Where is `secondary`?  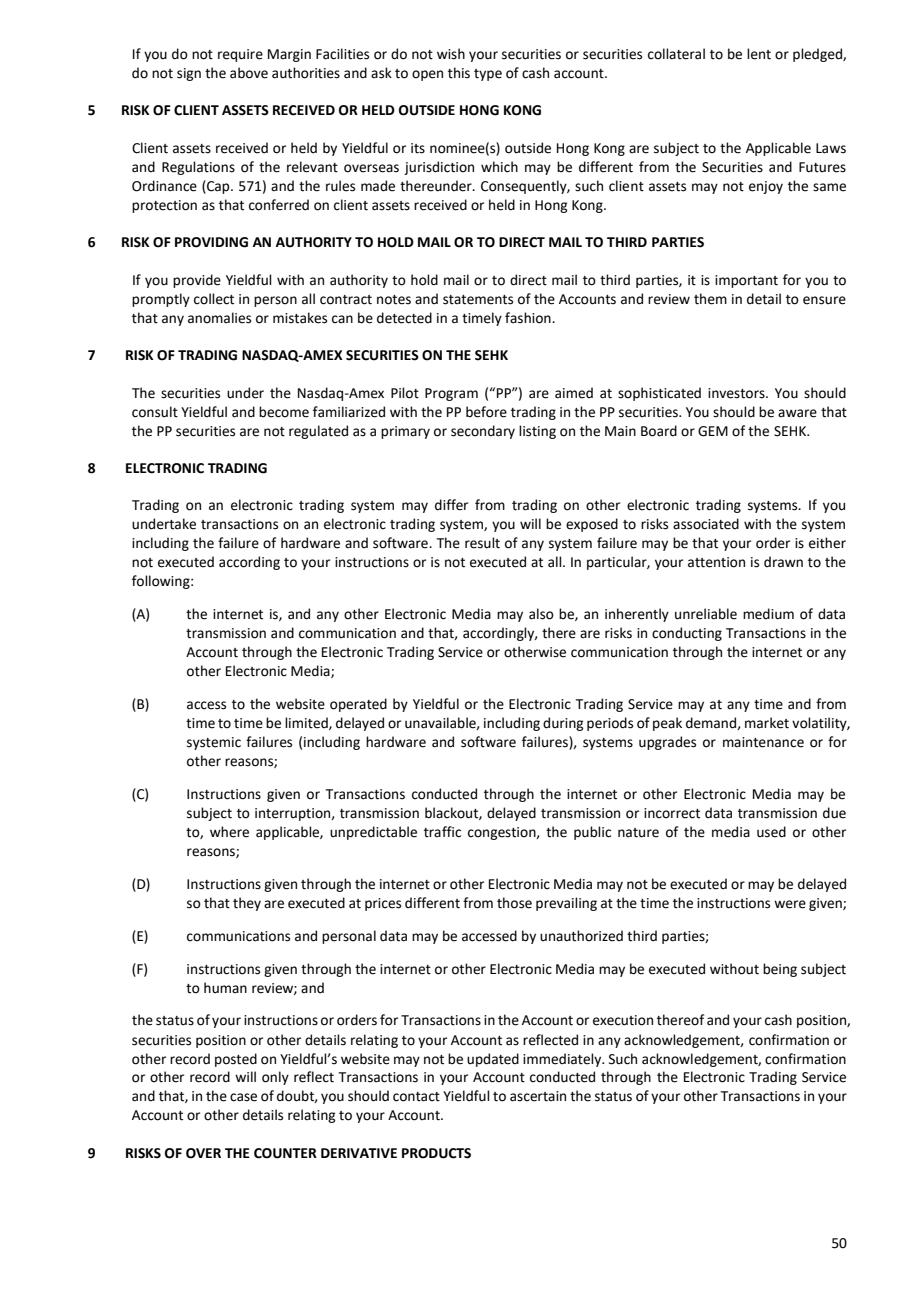
secondary is located at coordinates (483, 432).
